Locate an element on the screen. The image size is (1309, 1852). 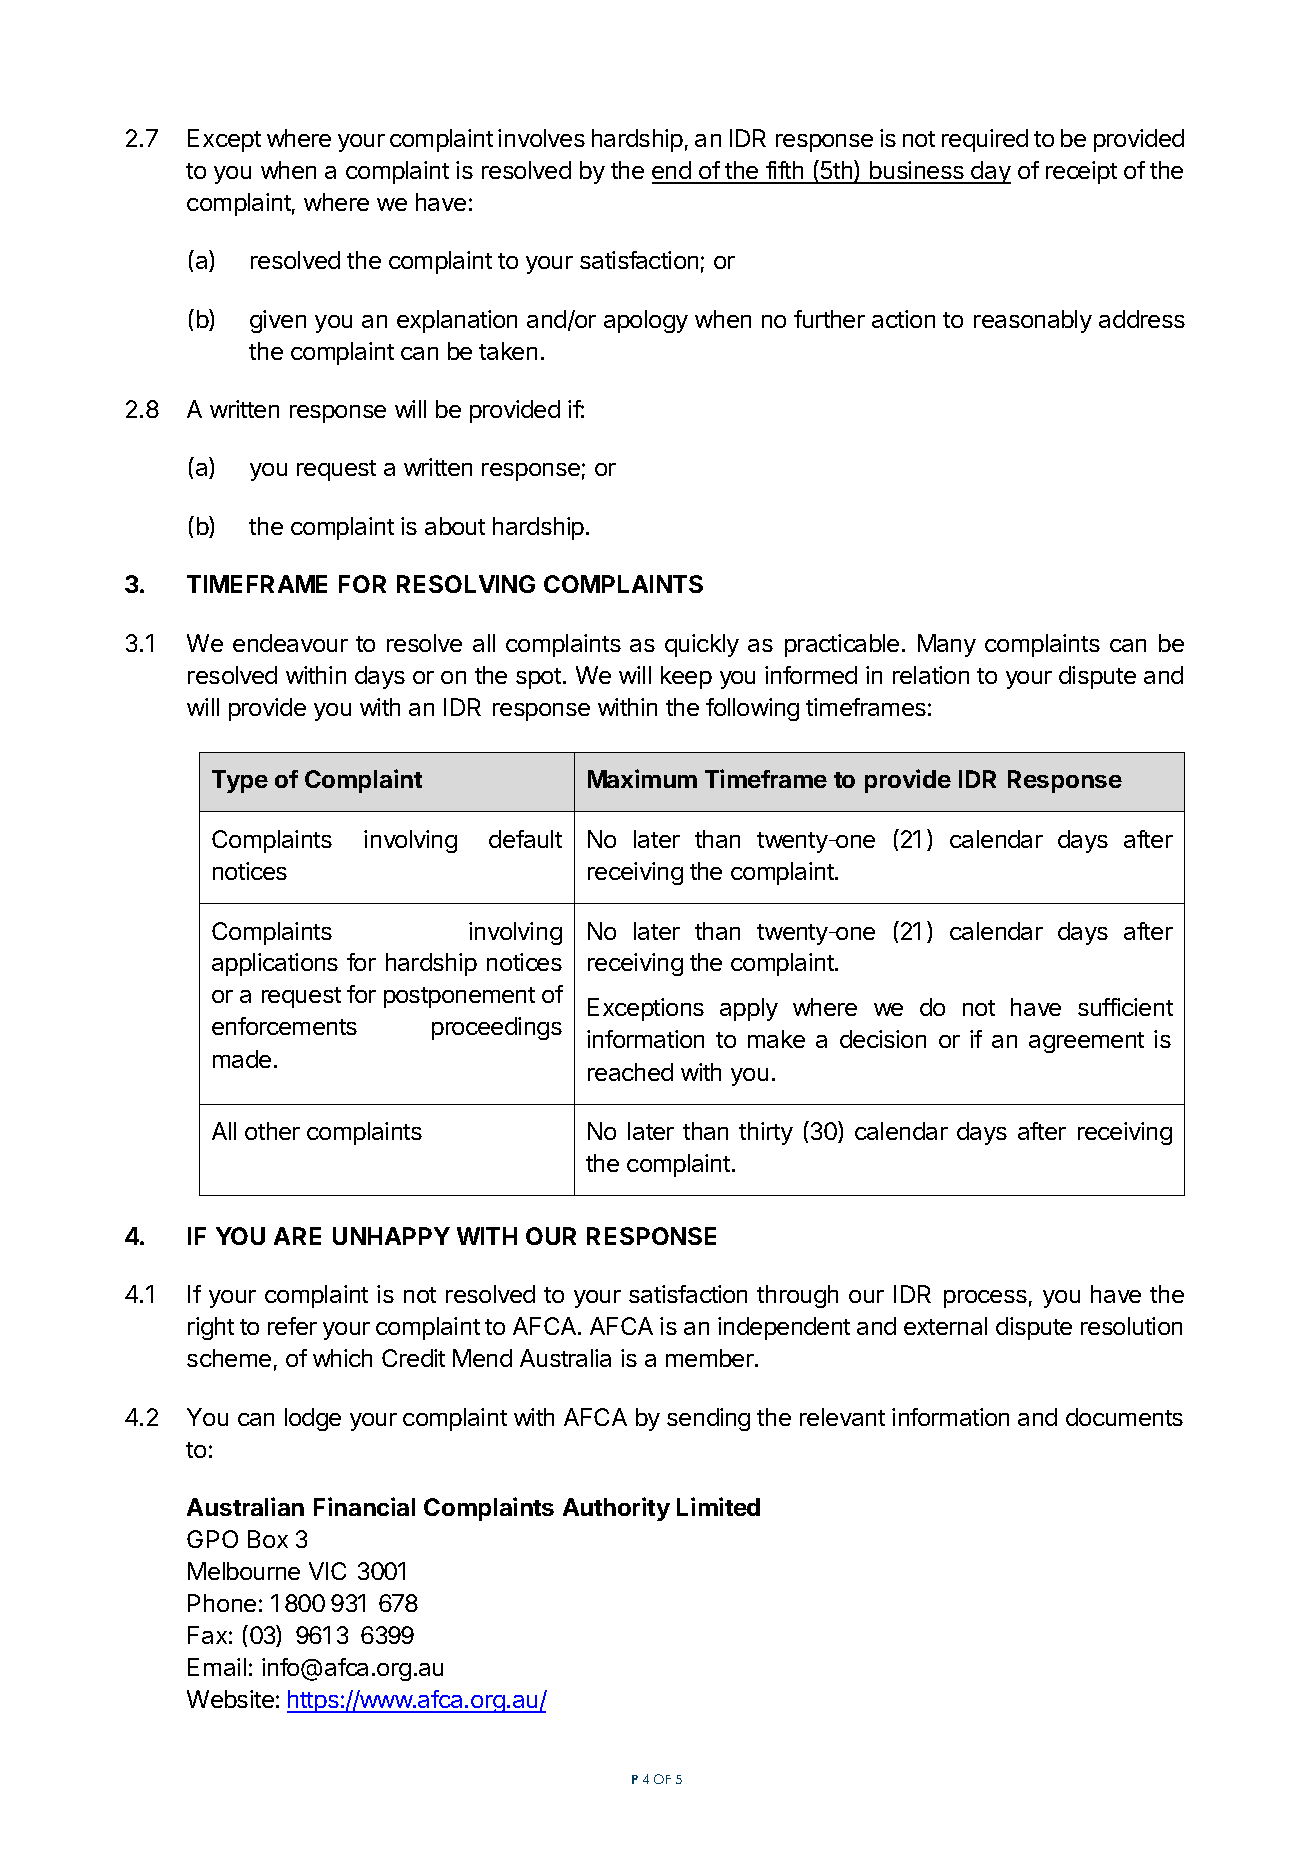
involves is located at coordinates (541, 138).
